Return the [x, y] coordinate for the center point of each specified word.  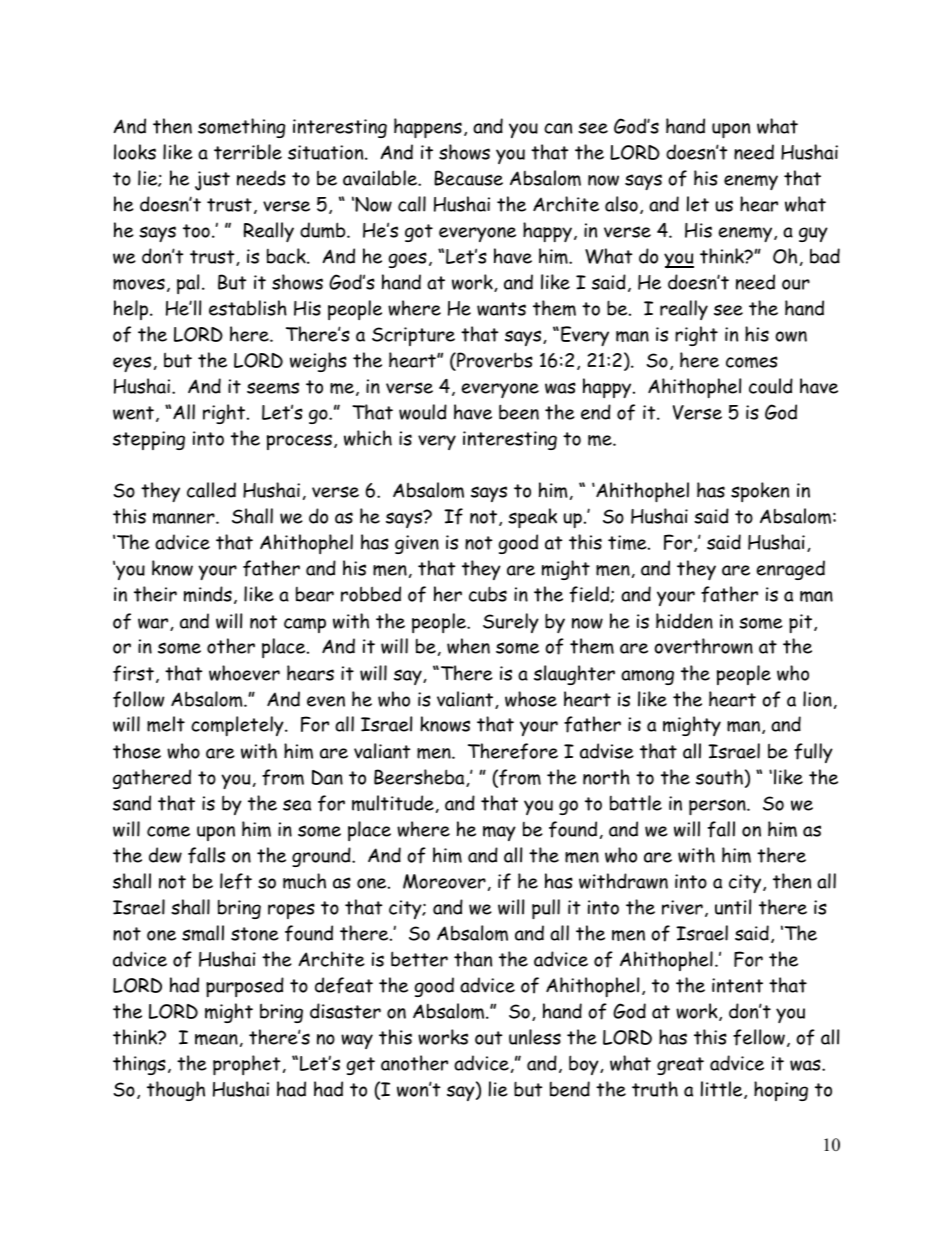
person [718, 807]
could [771, 386]
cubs [488, 594]
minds [208, 594]
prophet [246, 1065]
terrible [248, 152]
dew [165, 855]
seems [273, 388]
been [519, 412]
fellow [759, 1037]
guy [813, 234]
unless [535, 1037]
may [499, 833]
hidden [684, 621]
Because [468, 178]
